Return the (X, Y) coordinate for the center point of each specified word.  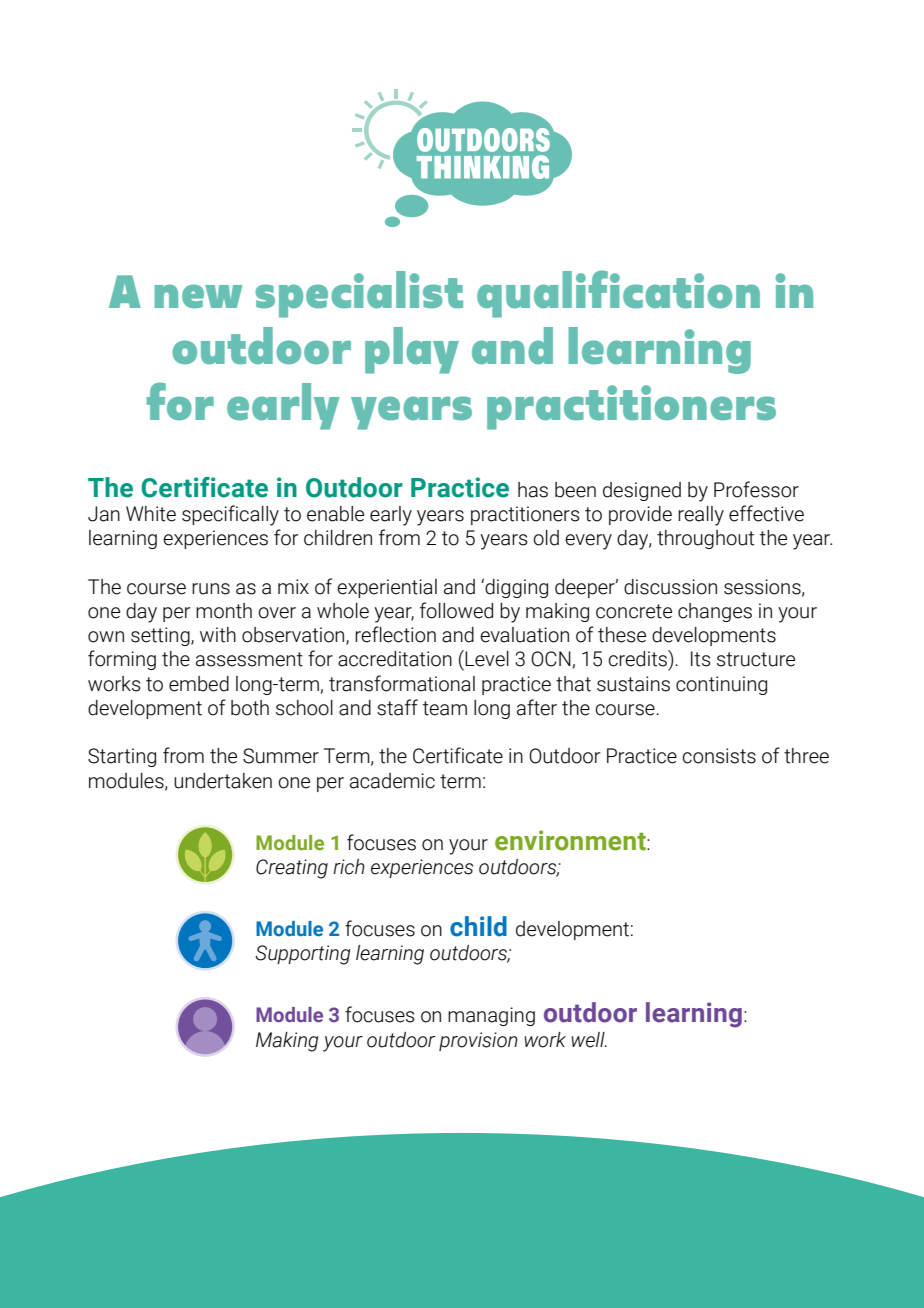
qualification (618, 294)
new (198, 296)
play (412, 350)
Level (487, 659)
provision (478, 1041)
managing (491, 1016)
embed (199, 684)
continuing (721, 685)
